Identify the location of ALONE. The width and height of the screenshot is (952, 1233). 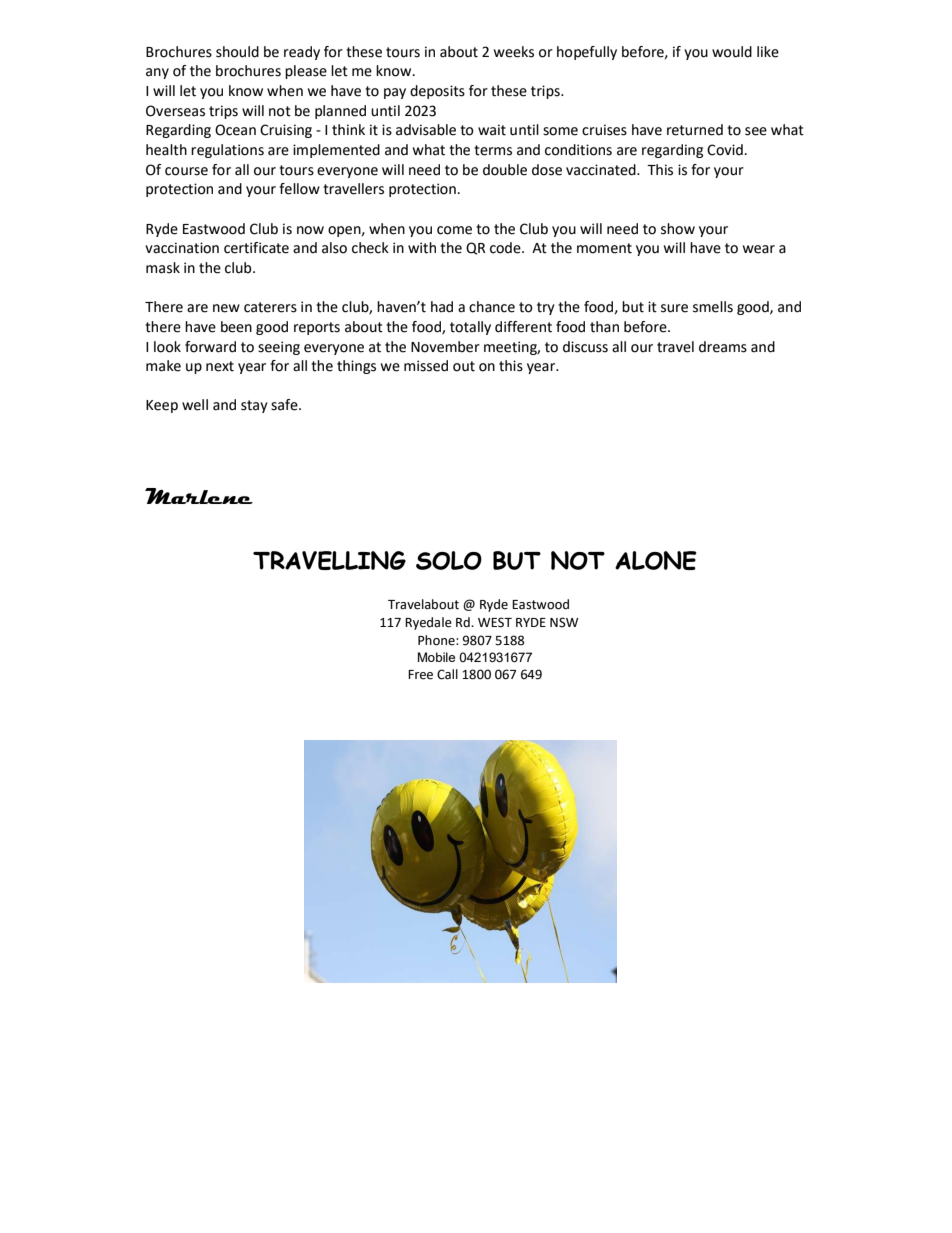
(656, 560).
